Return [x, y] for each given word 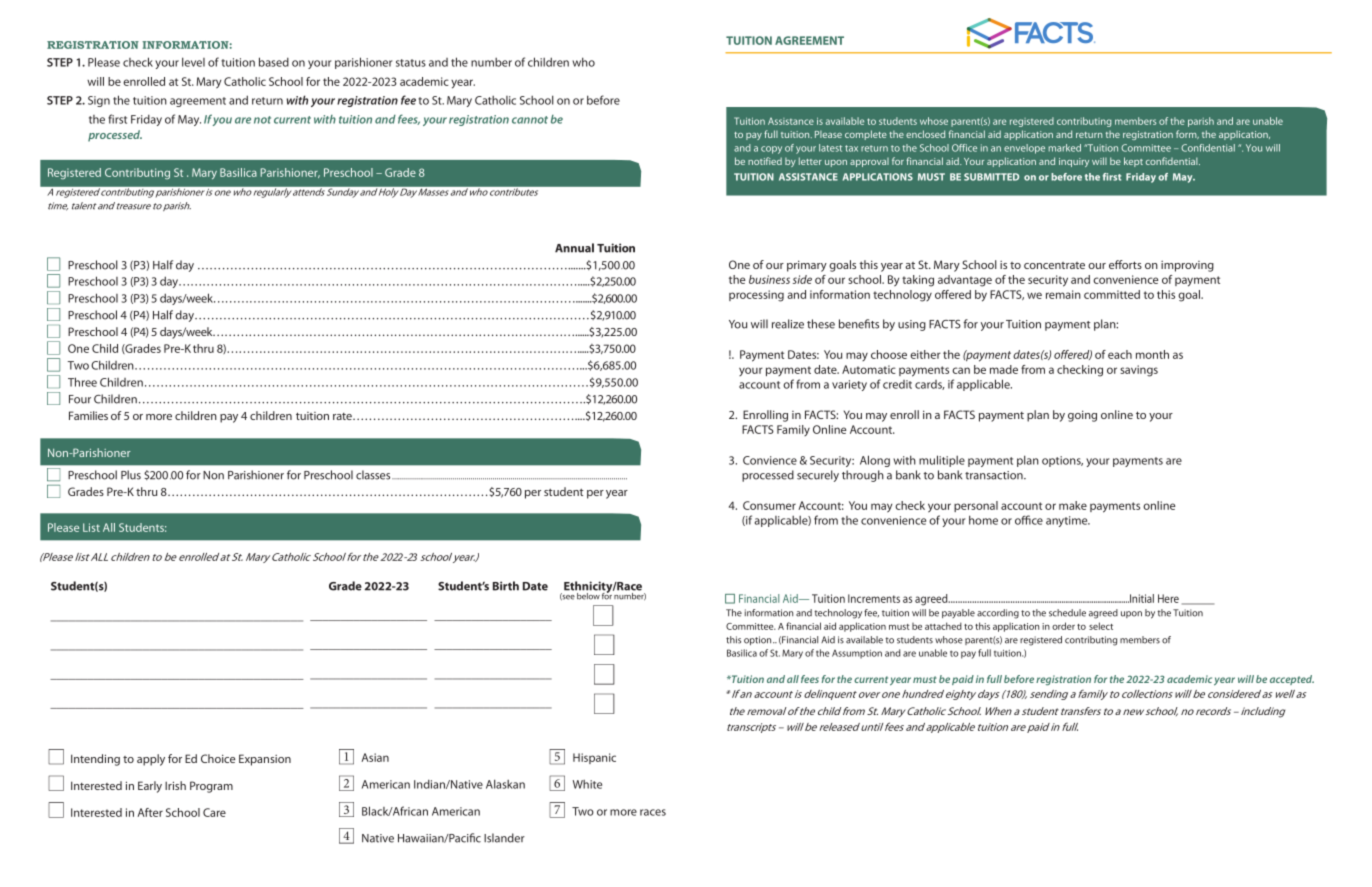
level [193, 62]
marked [1065, 148]
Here [1168, 598]
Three [82, 382]
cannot [530, 120]
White [587, 784]
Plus [131, 475]
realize [788, 324]
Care [214, 812]
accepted [1292, 680]
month [1152, 354]
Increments [874, 598]
